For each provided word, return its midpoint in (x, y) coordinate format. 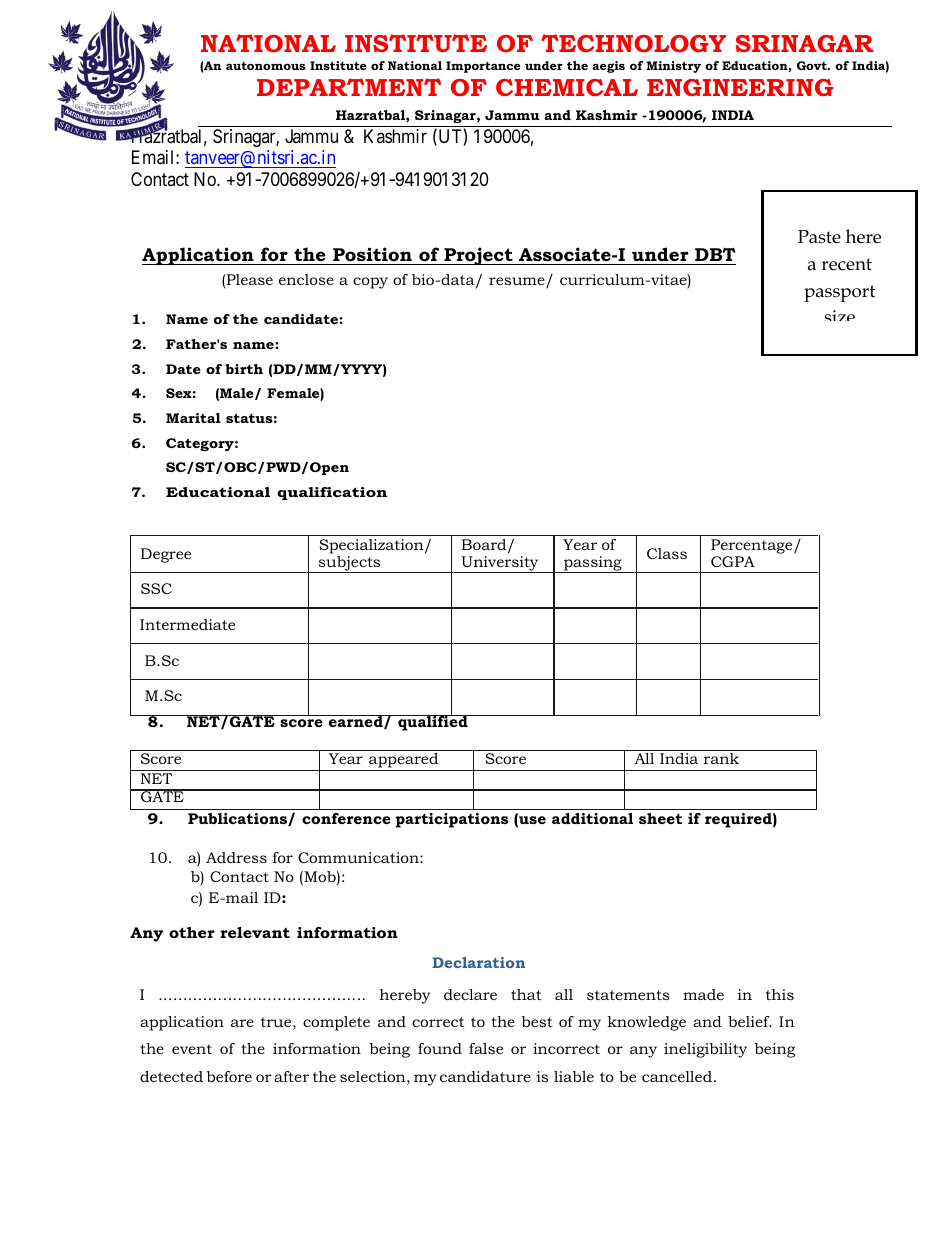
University (500, 564)
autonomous (265, 66)
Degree (166, 555)
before (229, 1076)
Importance (483, 67)
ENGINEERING (740, 87)
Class (667, 553)
